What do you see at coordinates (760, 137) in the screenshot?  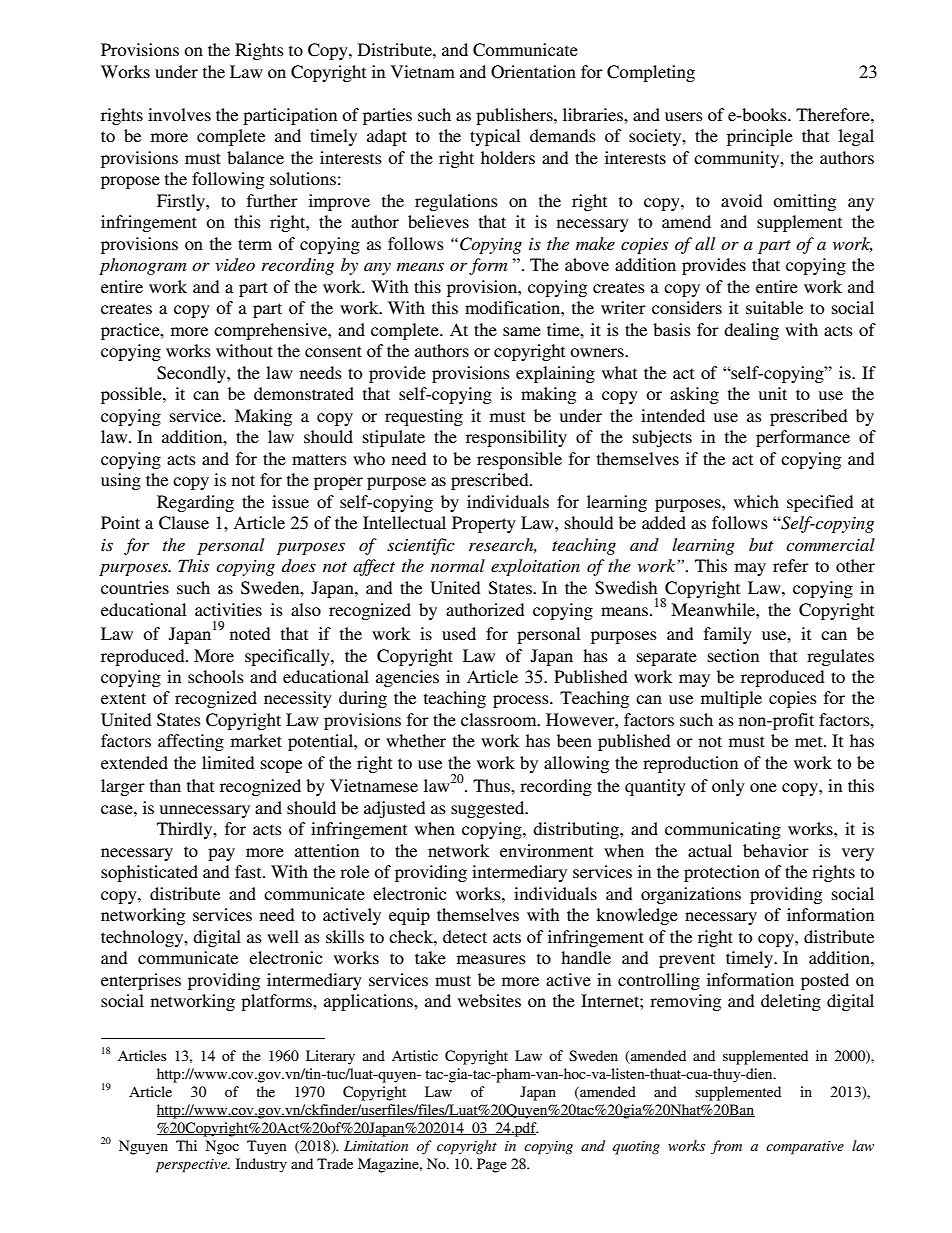 I see `principle` at bounding box center [760, 137].
